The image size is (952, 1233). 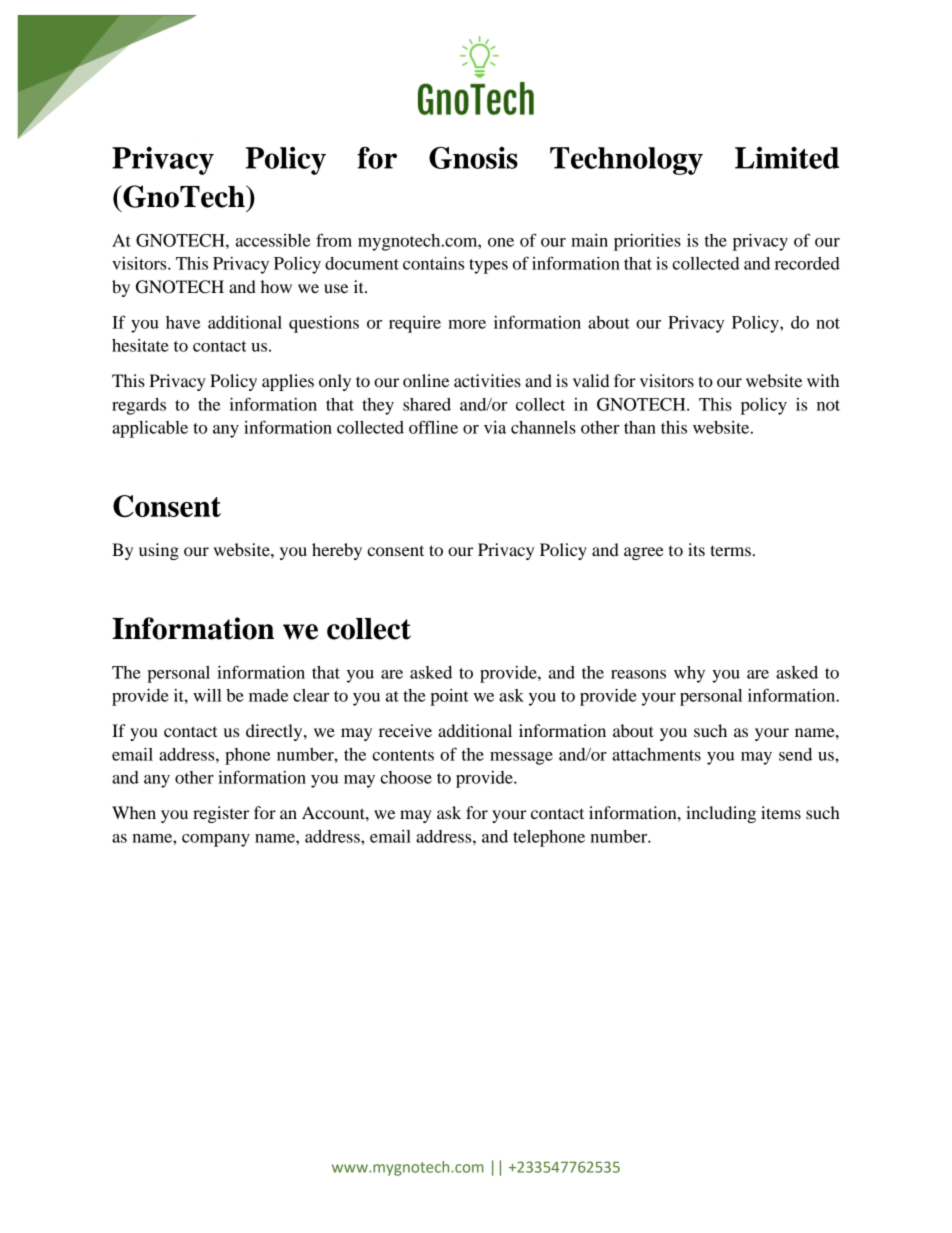 What do you see at coordinates (449, 697) in the image?
I see `point` at bounding box center [449, 697].
